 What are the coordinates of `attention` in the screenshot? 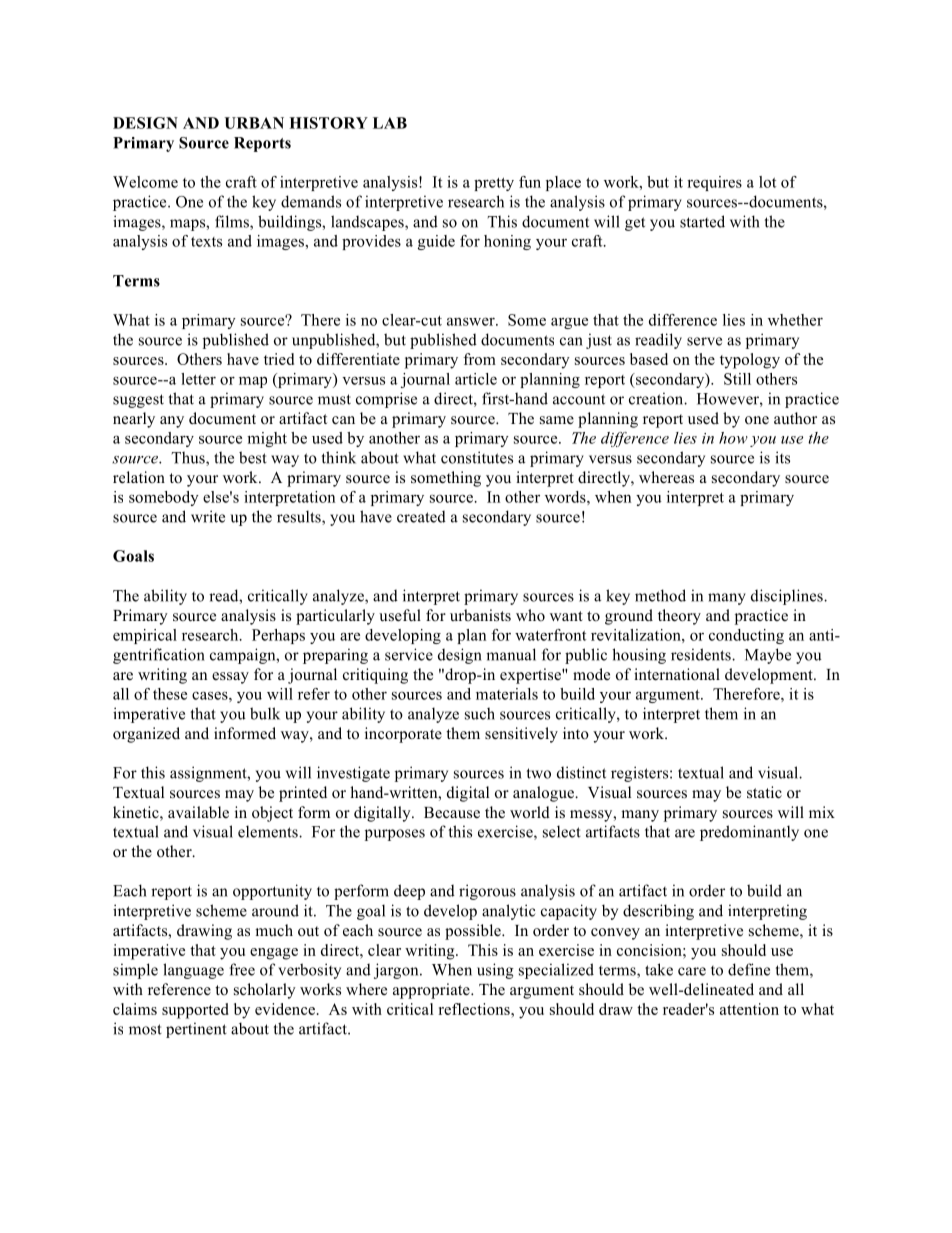 It's located at (749, 1009).
